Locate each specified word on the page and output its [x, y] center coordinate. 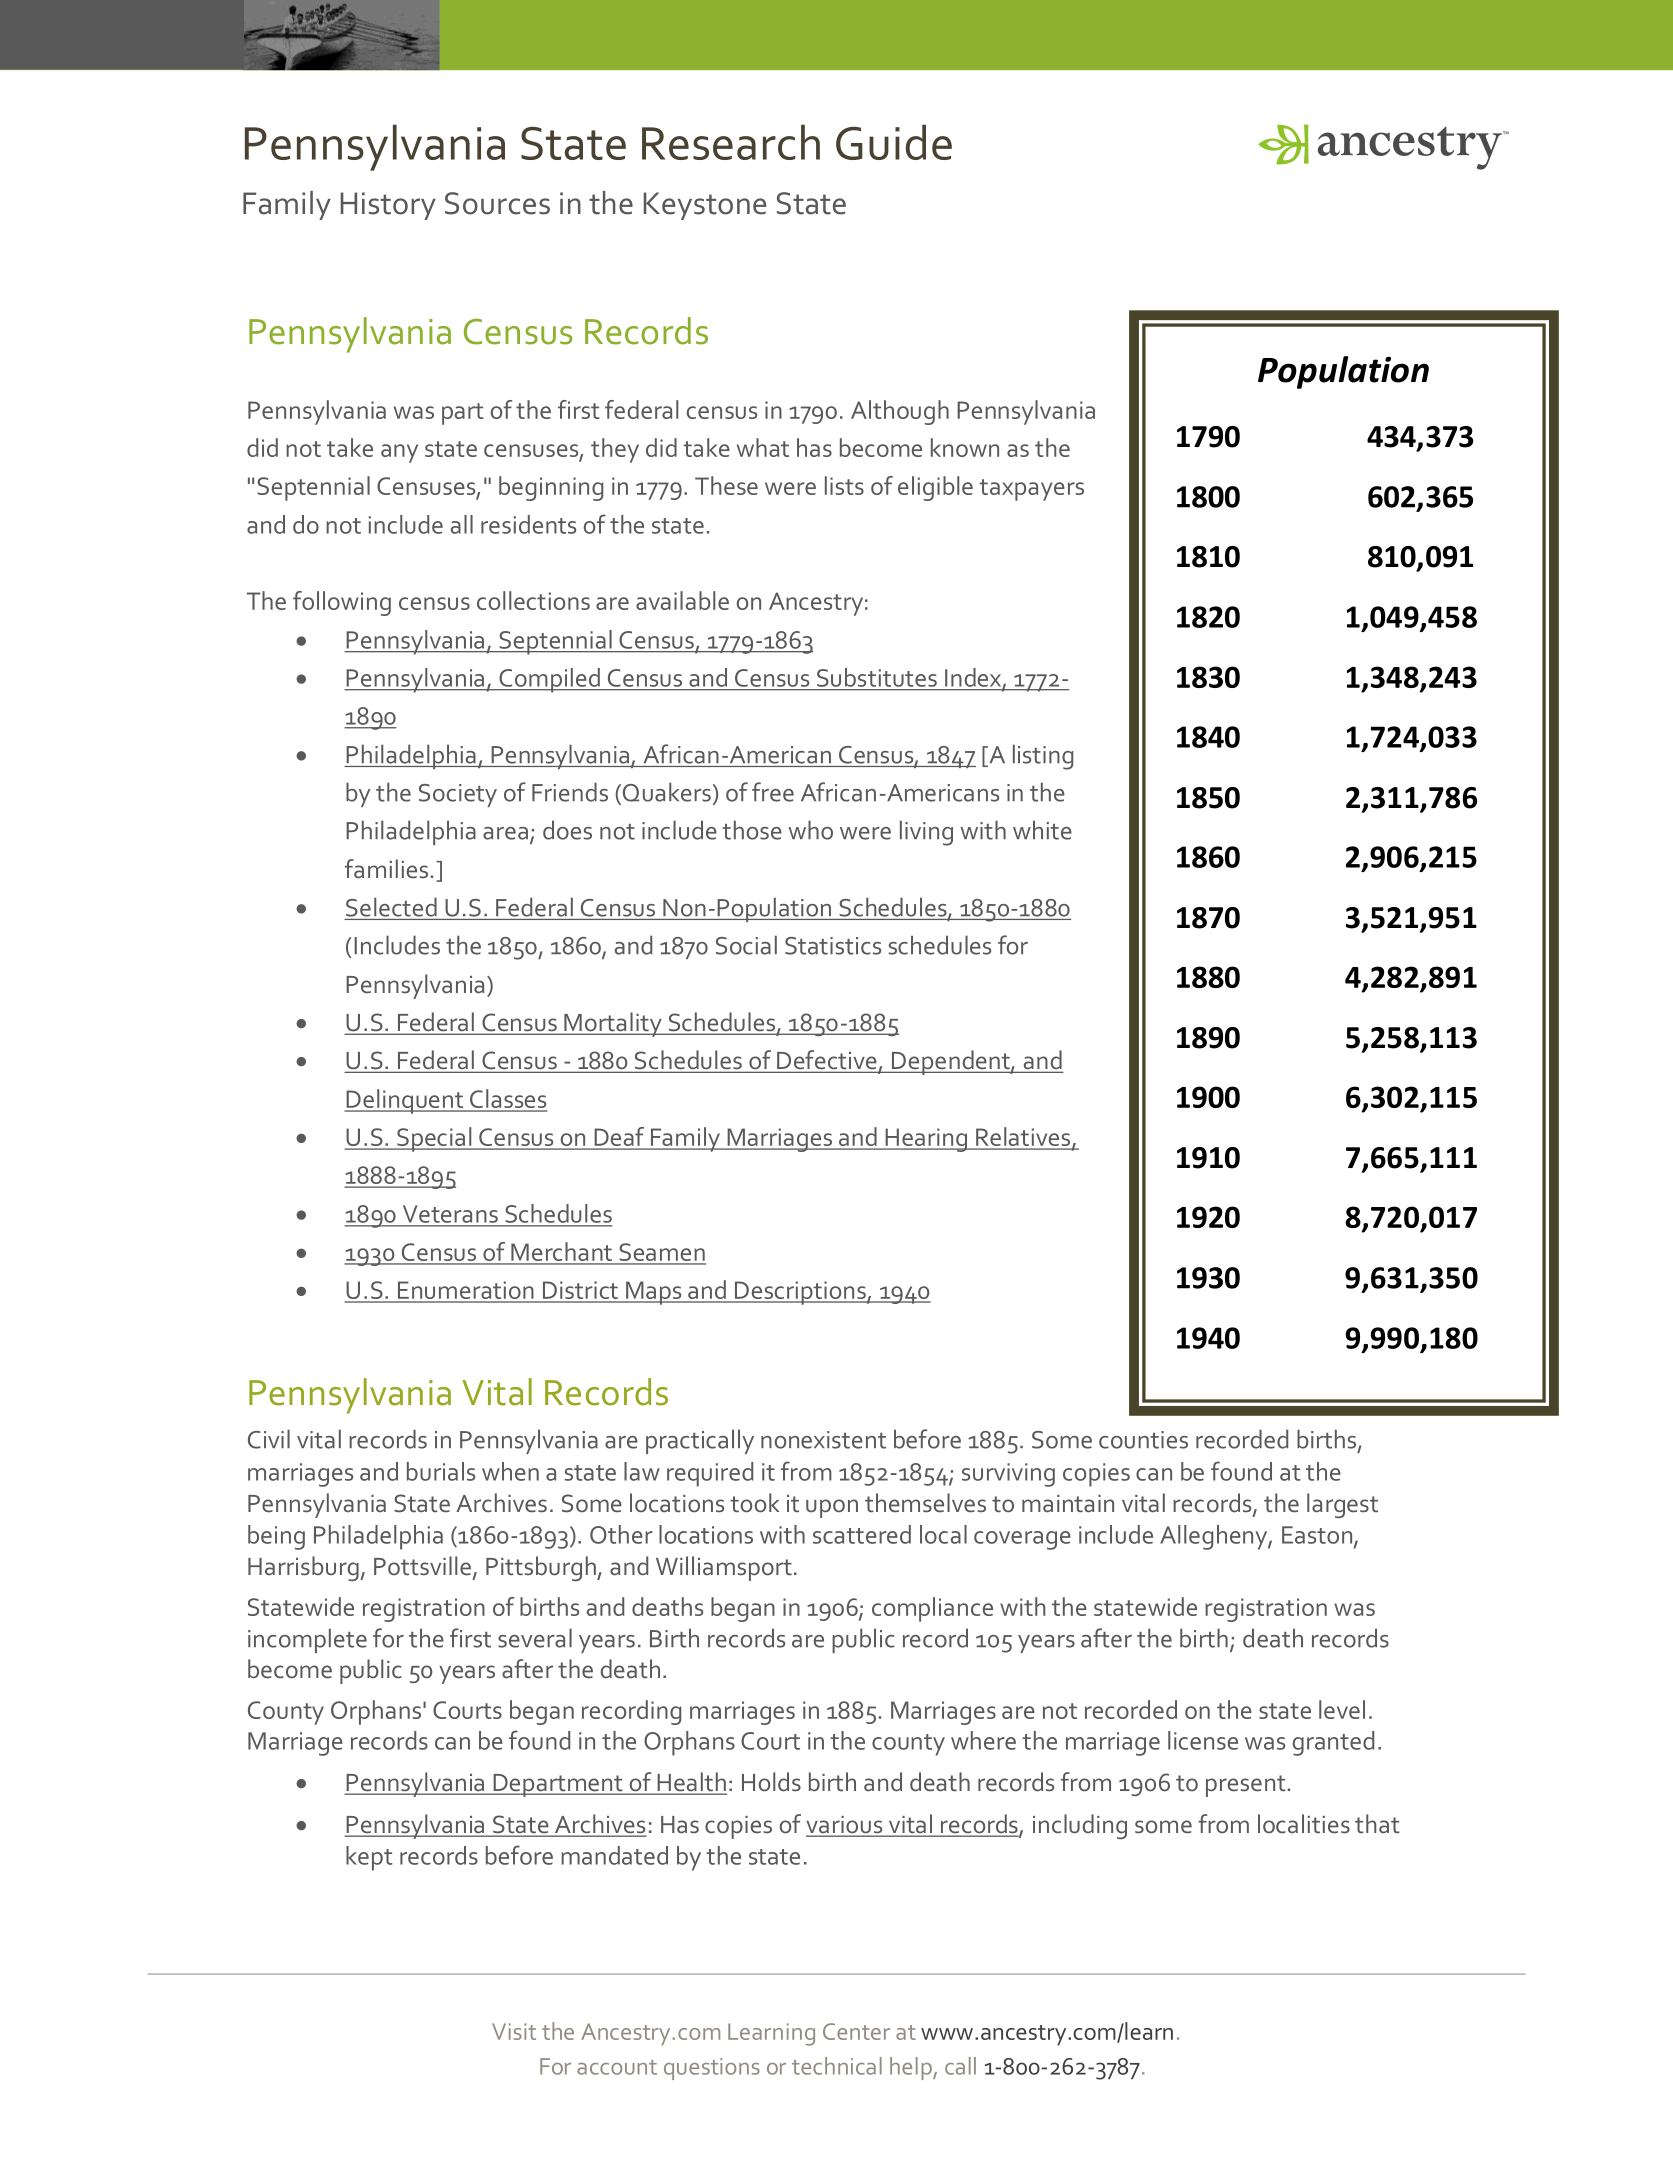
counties [1143, 1440]
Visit [514, 2031]
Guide [894, 142]
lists [844, 485]
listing [1043, 757]
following [342, 603]
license [1203, 1740]
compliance [932, 1609]
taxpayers [1031, 490]
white [1042, 830]
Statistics [833, 946]
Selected [391, 907]
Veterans [450, 1214]
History [388, 206]
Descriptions [800, 1293]
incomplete [307, 1640]
